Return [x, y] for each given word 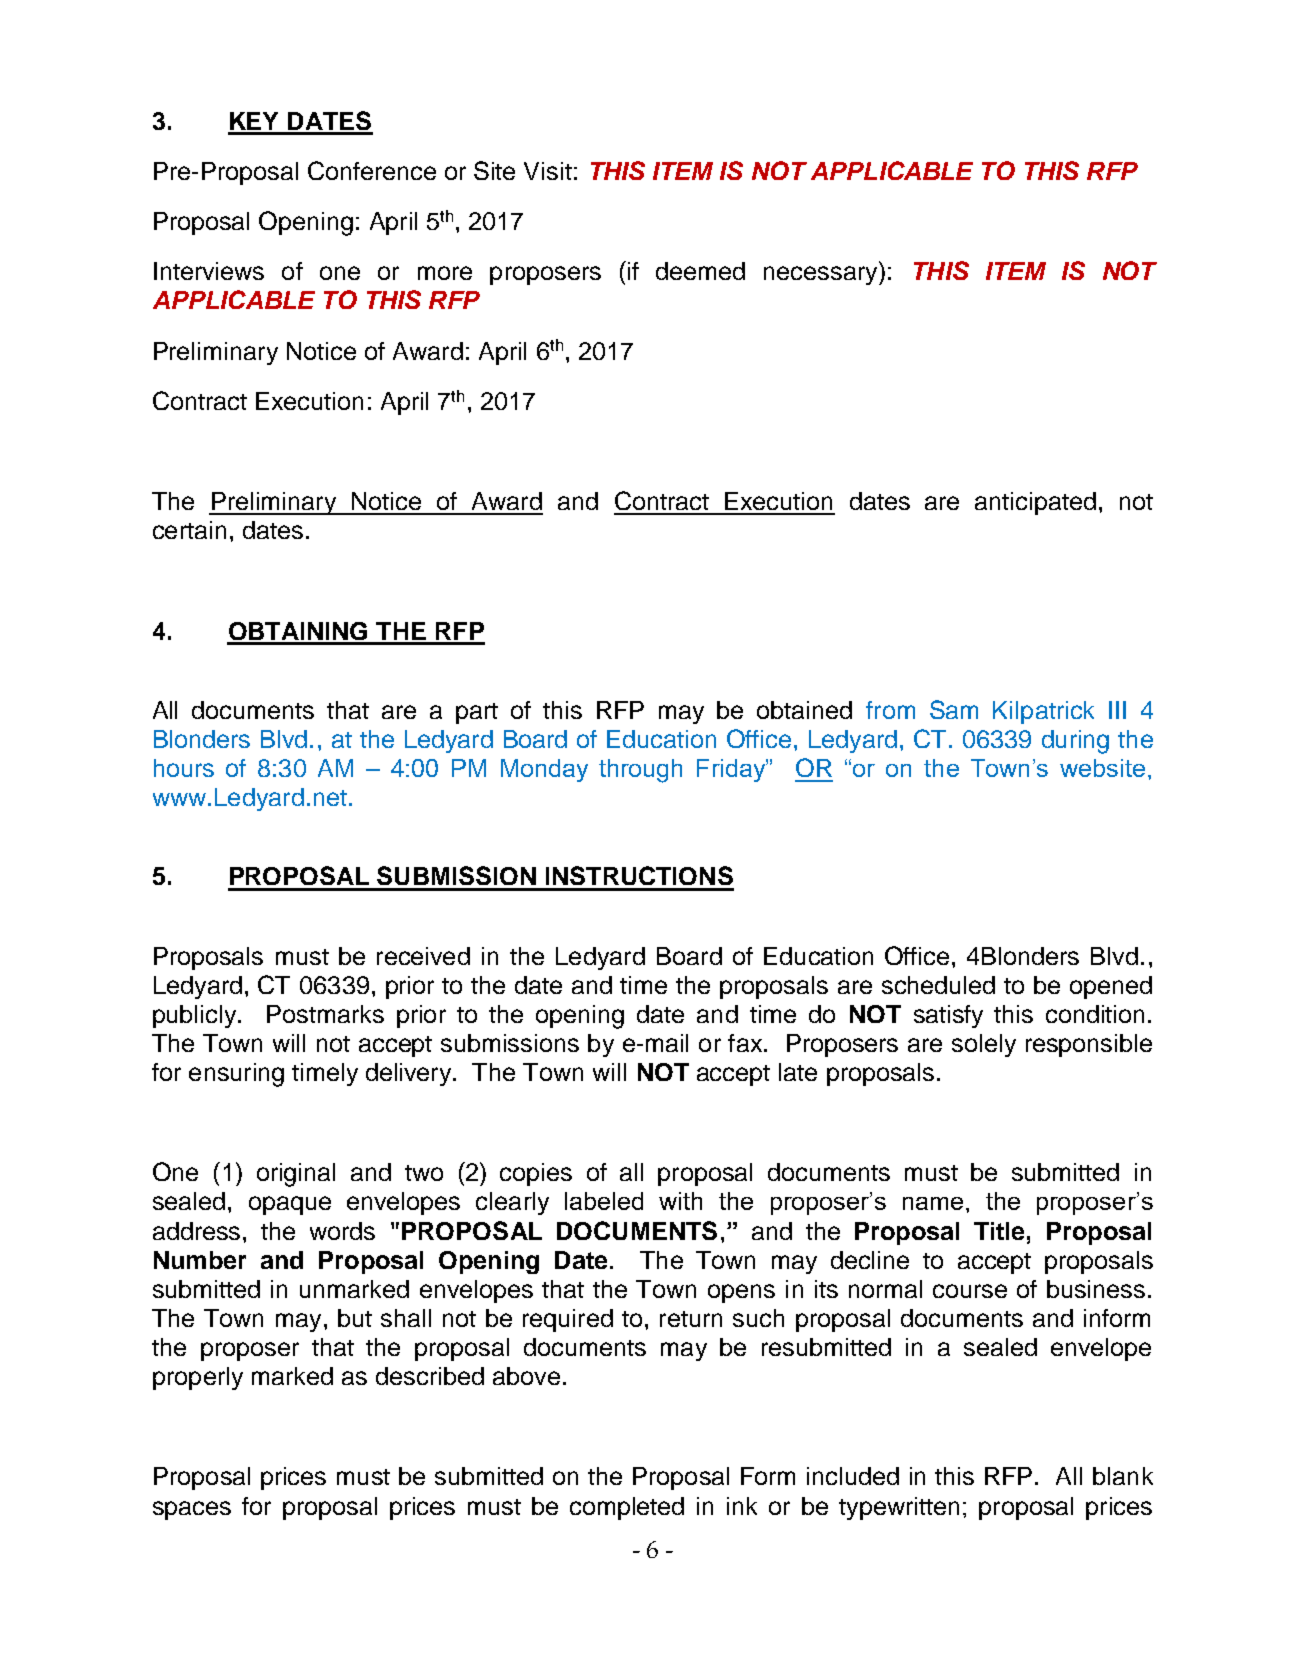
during [1075, 742]
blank [1123, 1476]
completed [627, 1508]
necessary [822, 275]
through [640, 771]
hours [184, 768]
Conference [372, 170]
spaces [192, 1510]
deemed [700, 271]
